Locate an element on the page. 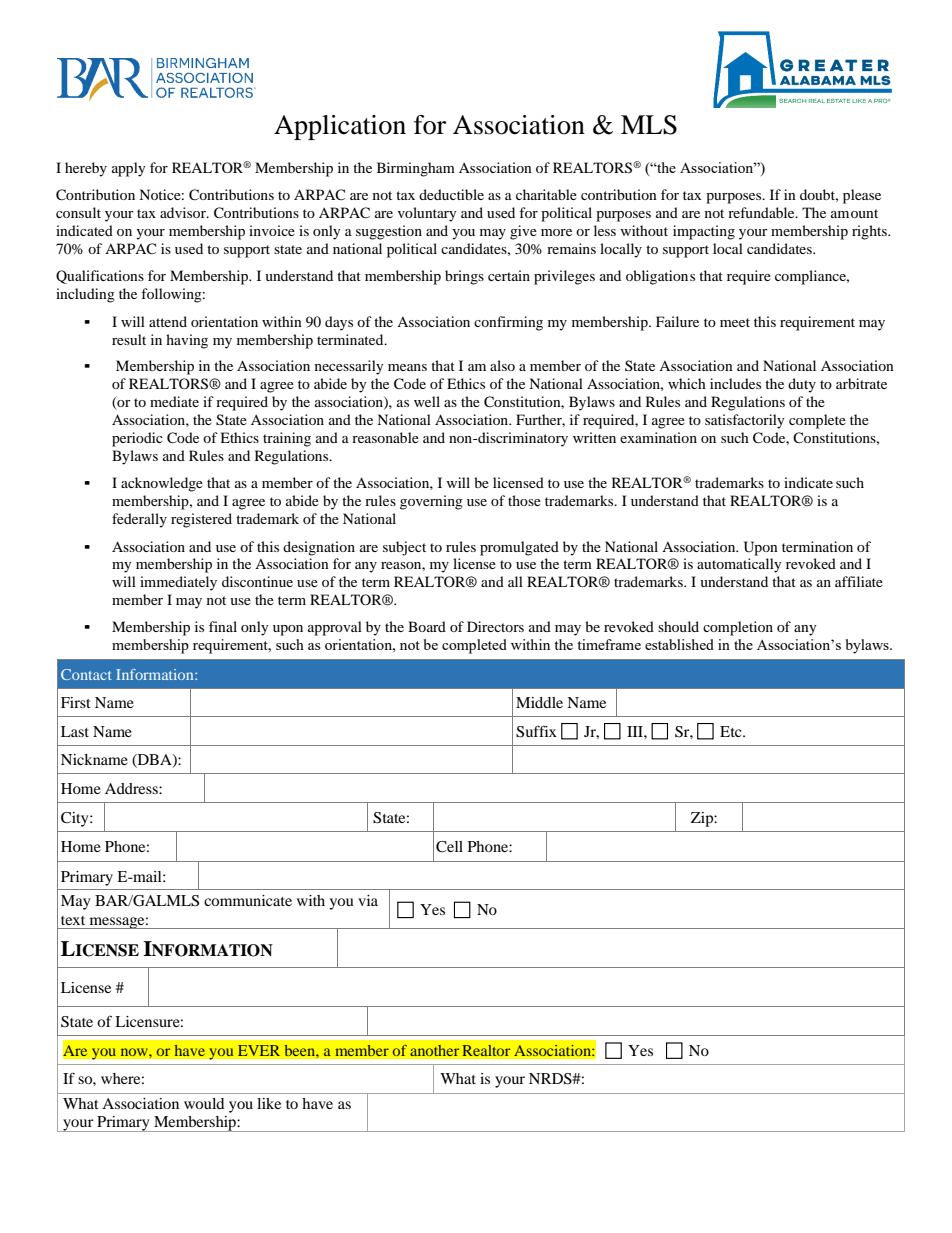 The width and height of the document is (952, 1233). refundable is located at coordinates (762, 212).
